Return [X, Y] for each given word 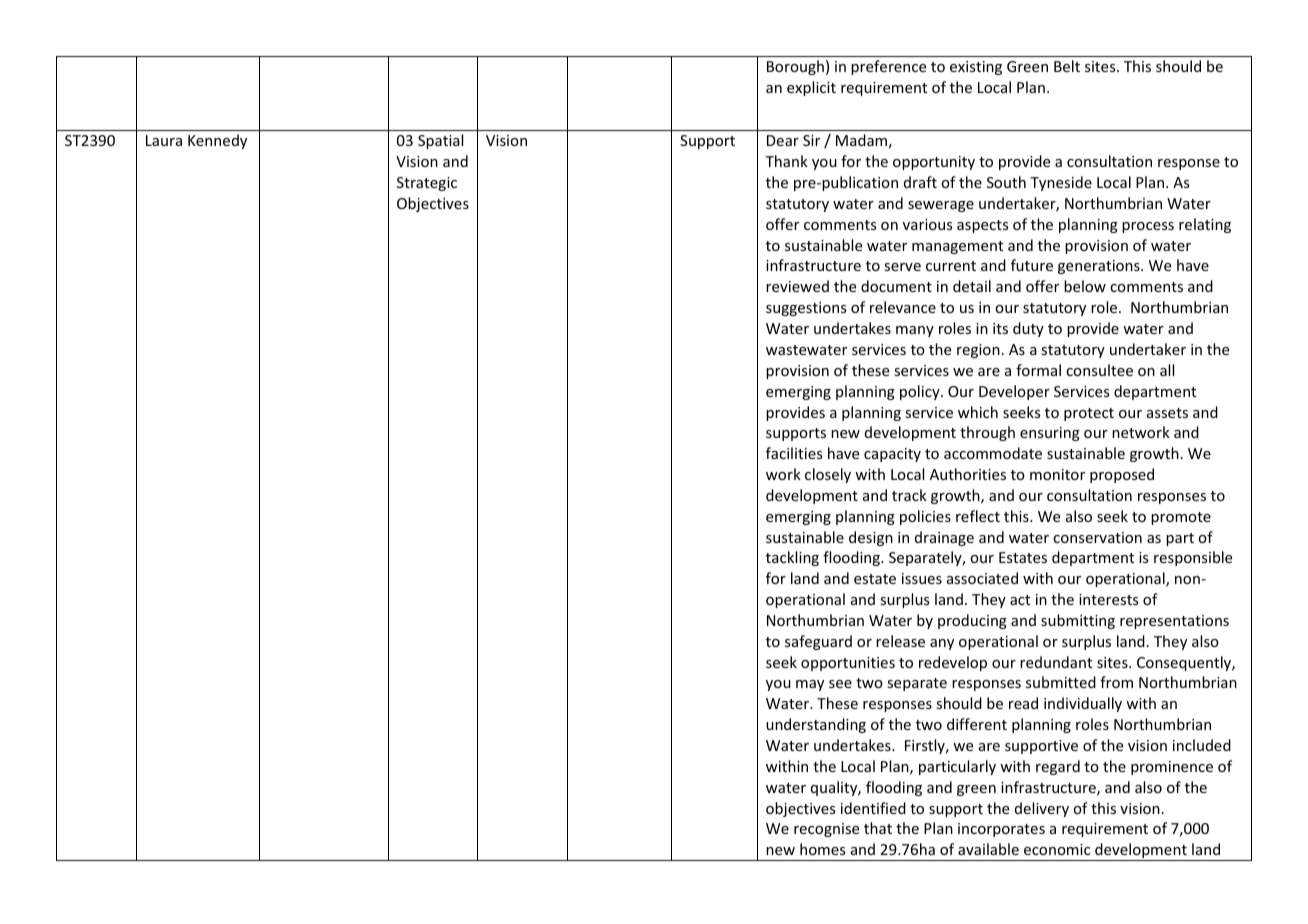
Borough [795, 67]
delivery [1042, 809]
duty [1028, 329]
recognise [826, 830]
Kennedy [217, 141]
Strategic [427, 184]
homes [822, 849]
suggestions [806, 309]
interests [1108, 599]
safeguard [818, 642]
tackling [792, 558]
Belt [1067, 66]
